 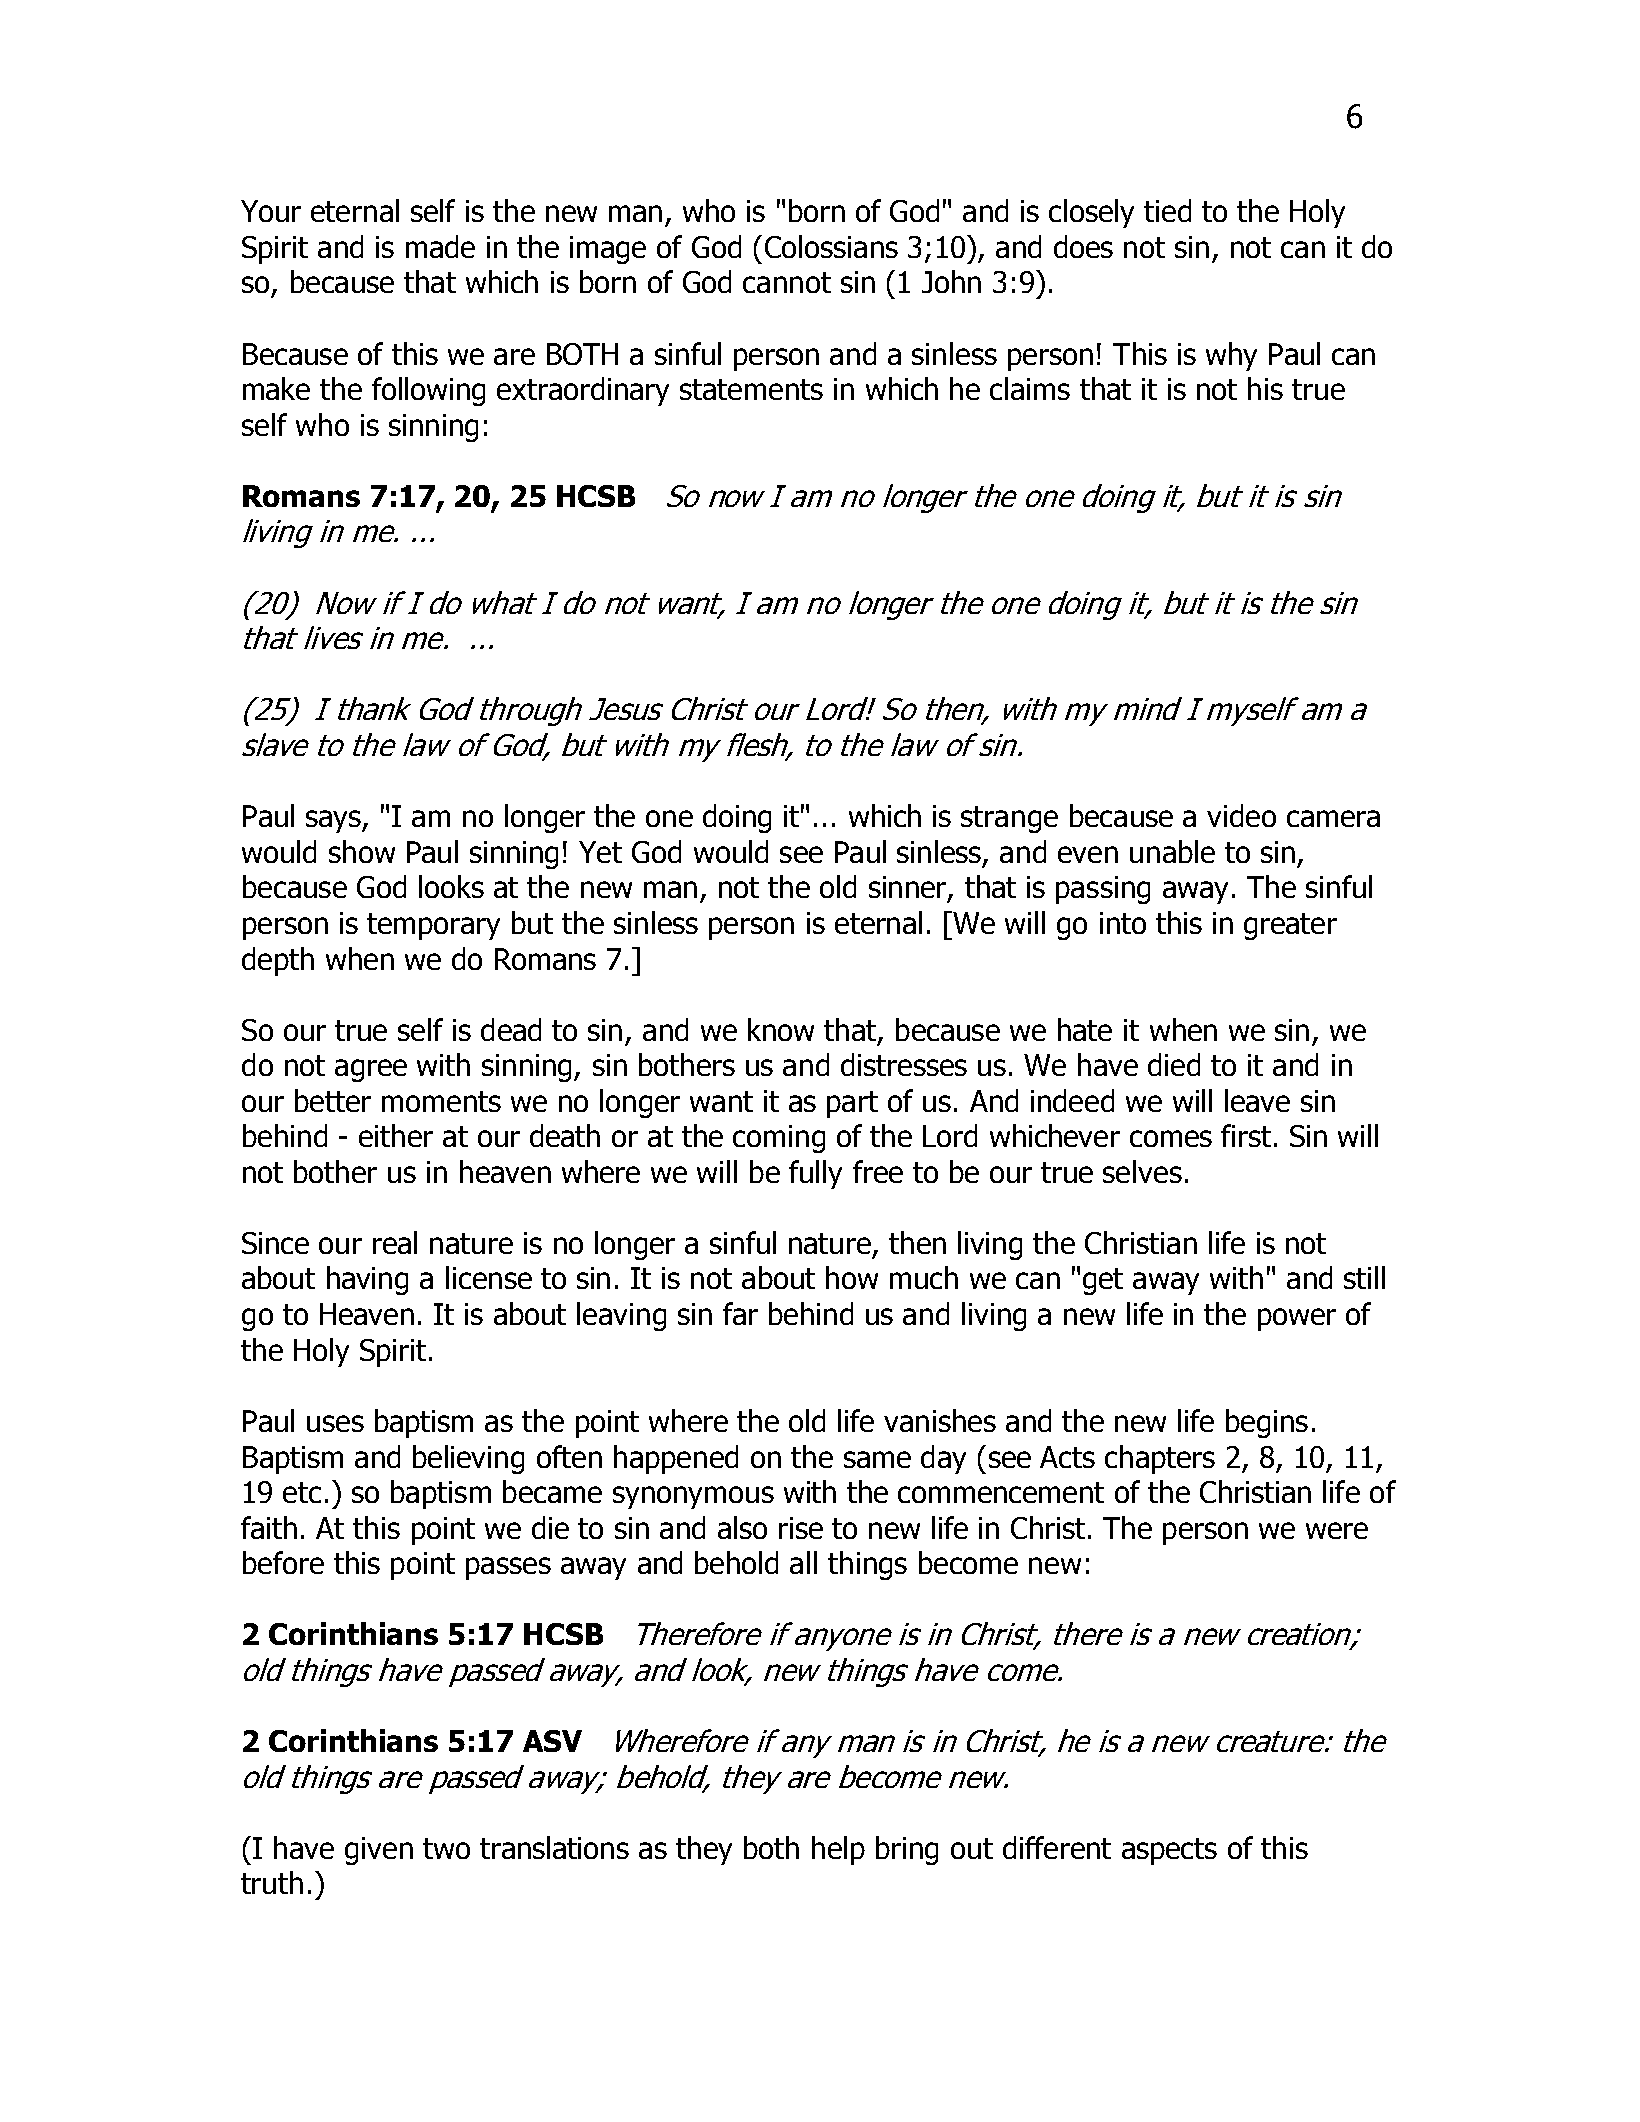 I want to click on temporary, so click(x=433, y=926).
